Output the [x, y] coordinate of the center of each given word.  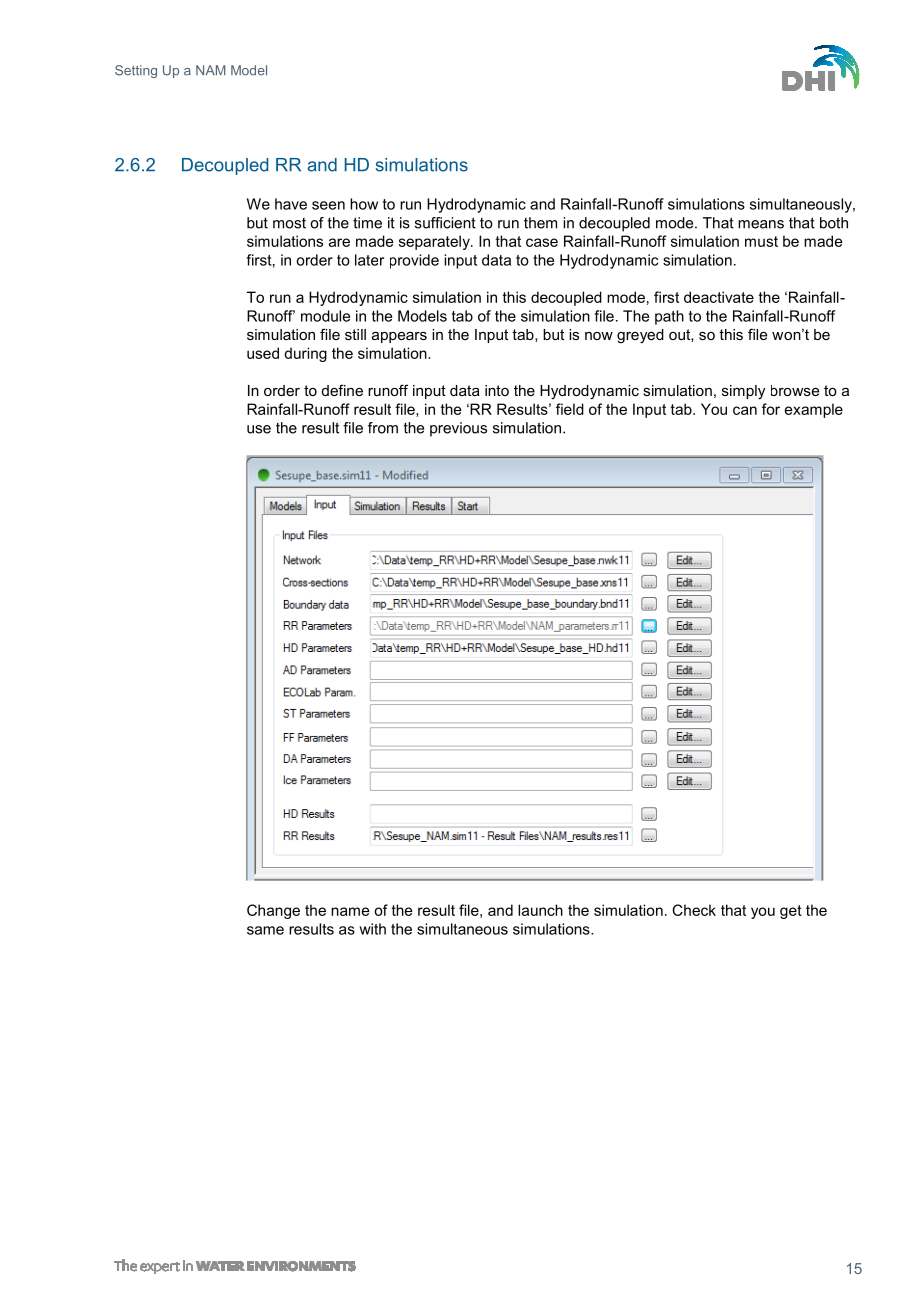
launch [540, 910]
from [383, 428]
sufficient [445, 223]
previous [458, 429]
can [745, 410]
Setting [136, 71]
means [761, 224]
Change [273, 911]
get [791, 912]
